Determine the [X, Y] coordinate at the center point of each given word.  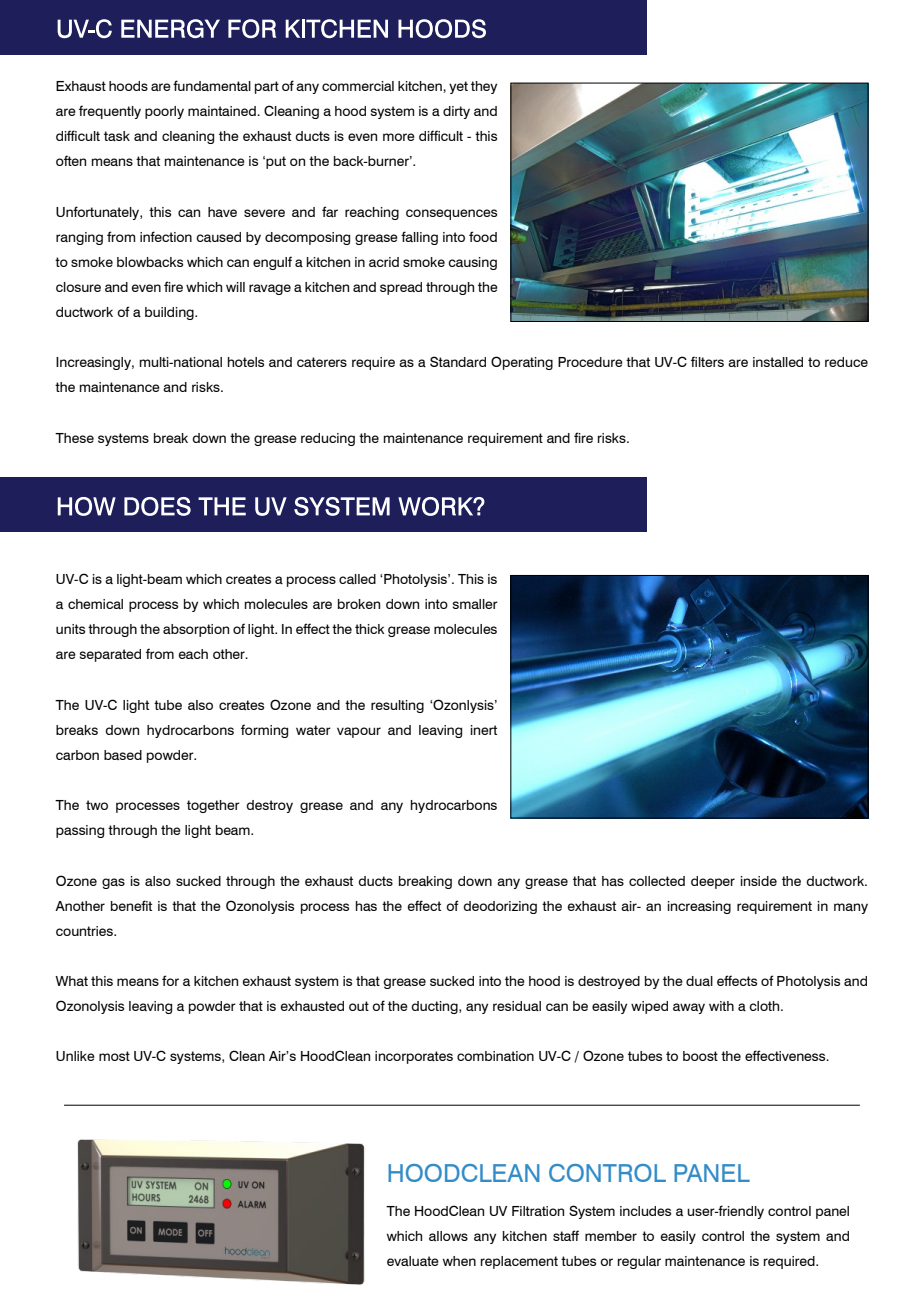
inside [759, 881]
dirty [456, 112]
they [484, 87]
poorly [164, 112]
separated [110, 655]
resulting [397, 706]
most [114, 1056]
